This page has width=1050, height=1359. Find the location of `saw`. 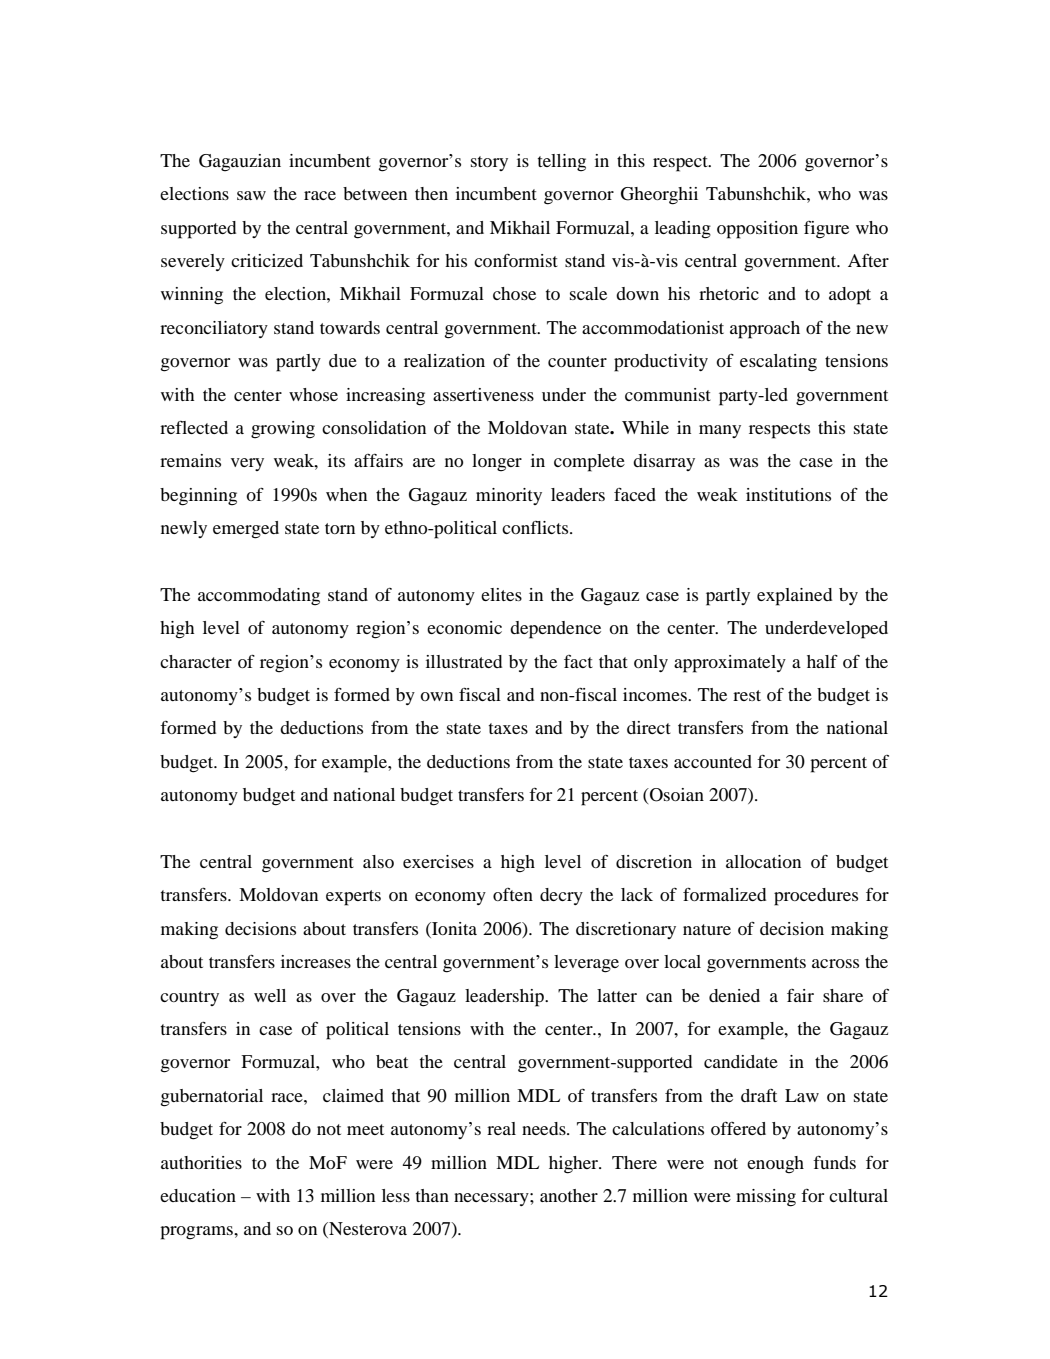

saw is located at coordinates (251, 195).
